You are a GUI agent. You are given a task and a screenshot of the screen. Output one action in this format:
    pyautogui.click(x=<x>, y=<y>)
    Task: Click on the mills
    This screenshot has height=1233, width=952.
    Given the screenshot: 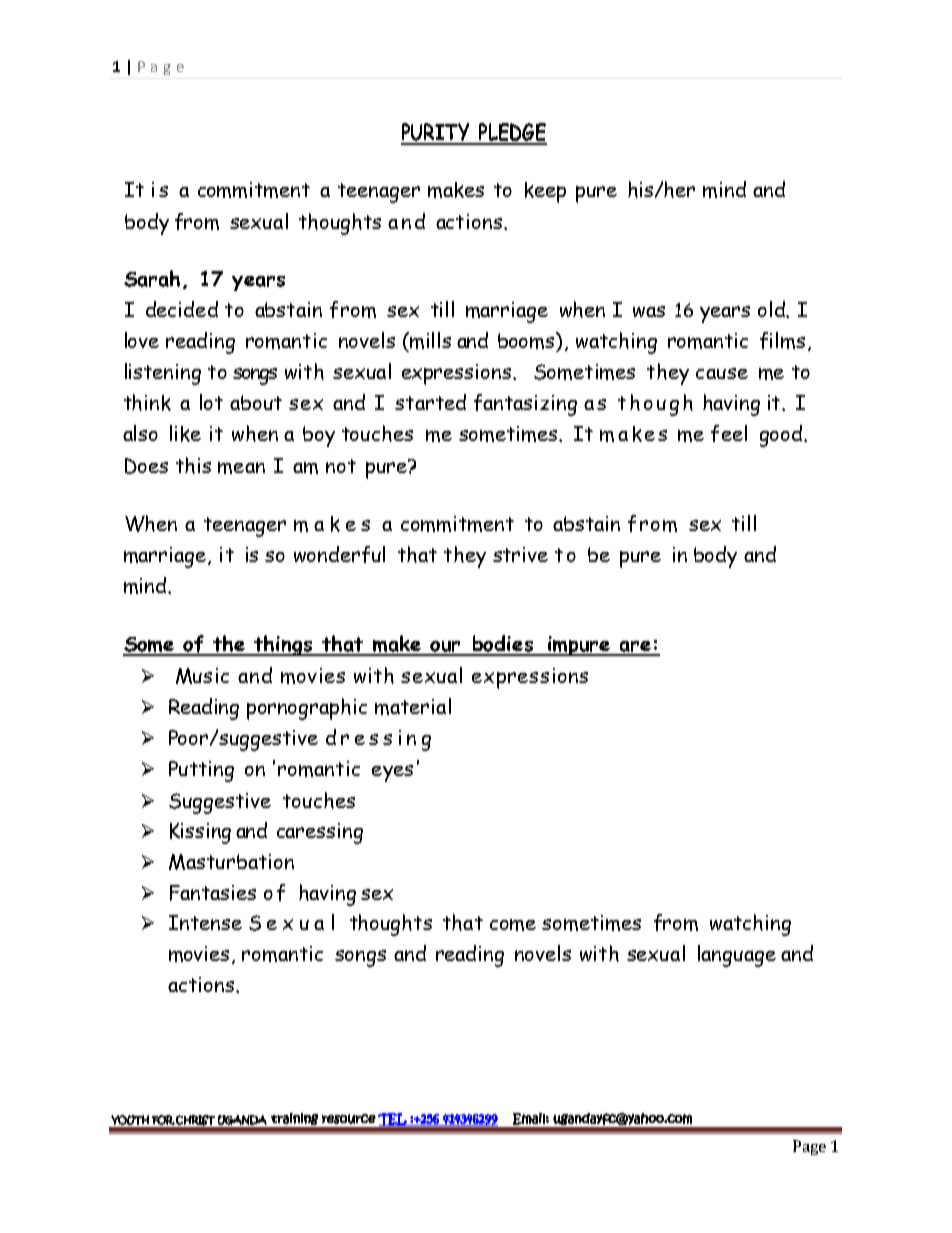 What is the action you would take?
    pyautogui.click(x=430, y=340)
